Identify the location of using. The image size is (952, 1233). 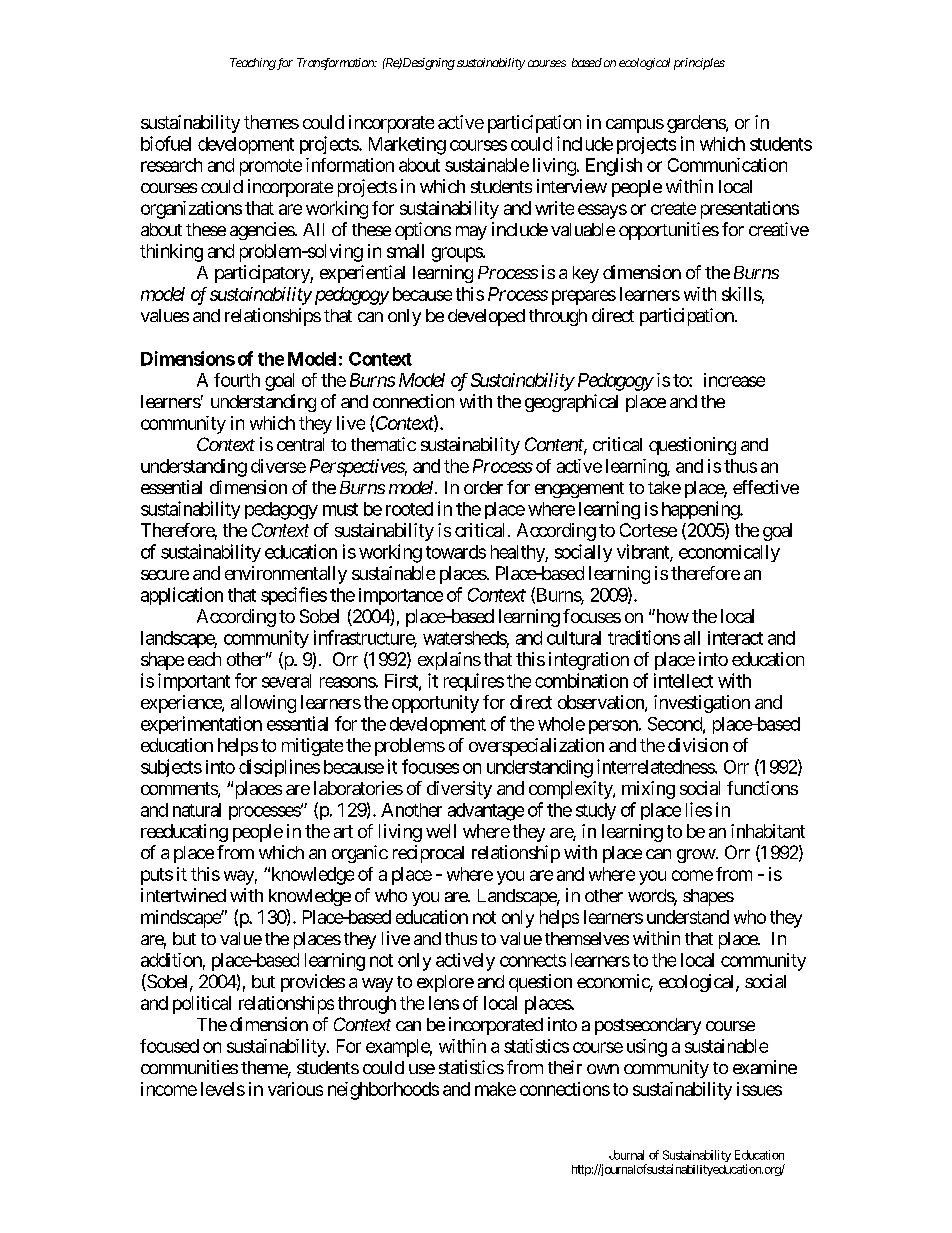
(647, 1048).
